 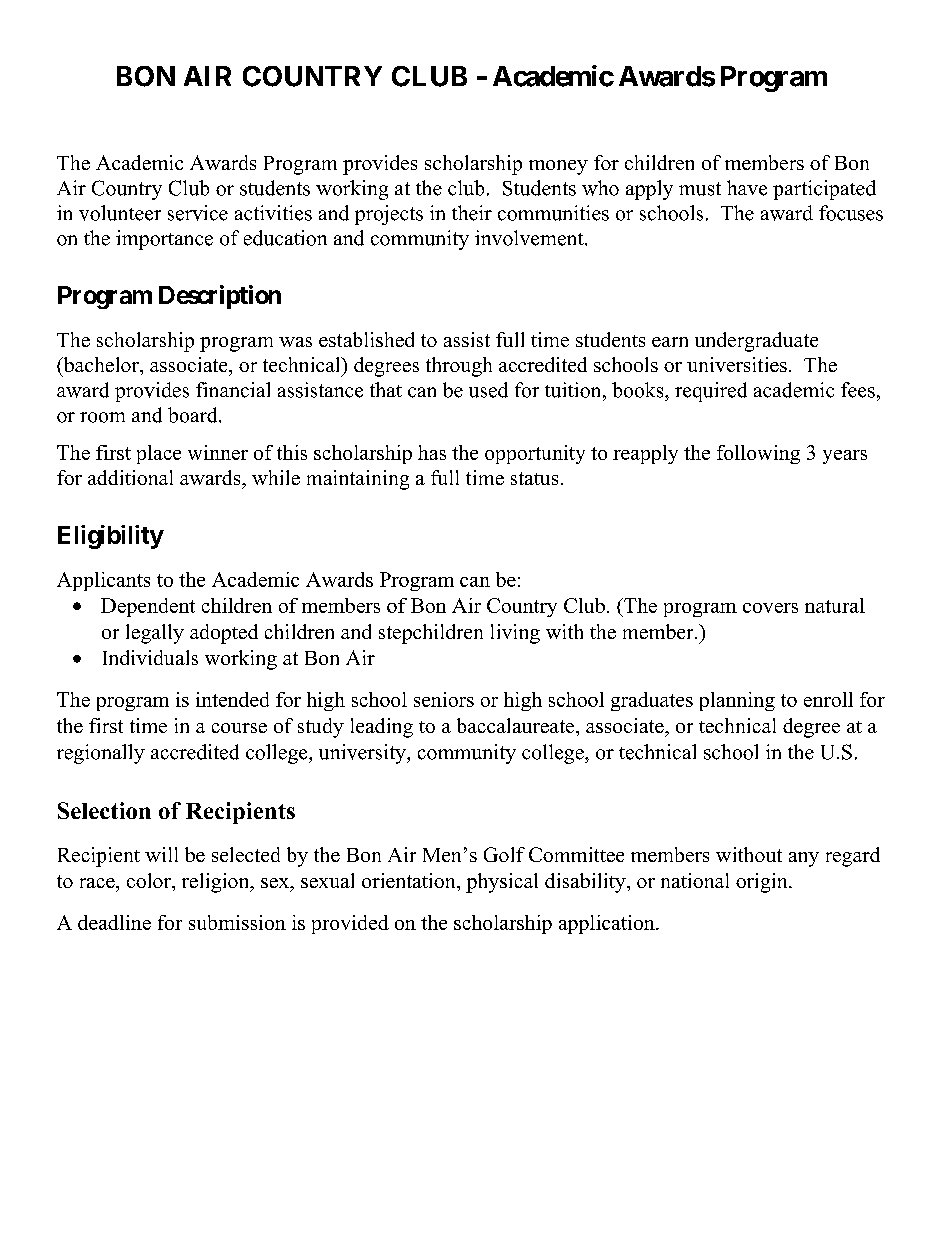 I want to click on service, so click(x=198, y=213).
